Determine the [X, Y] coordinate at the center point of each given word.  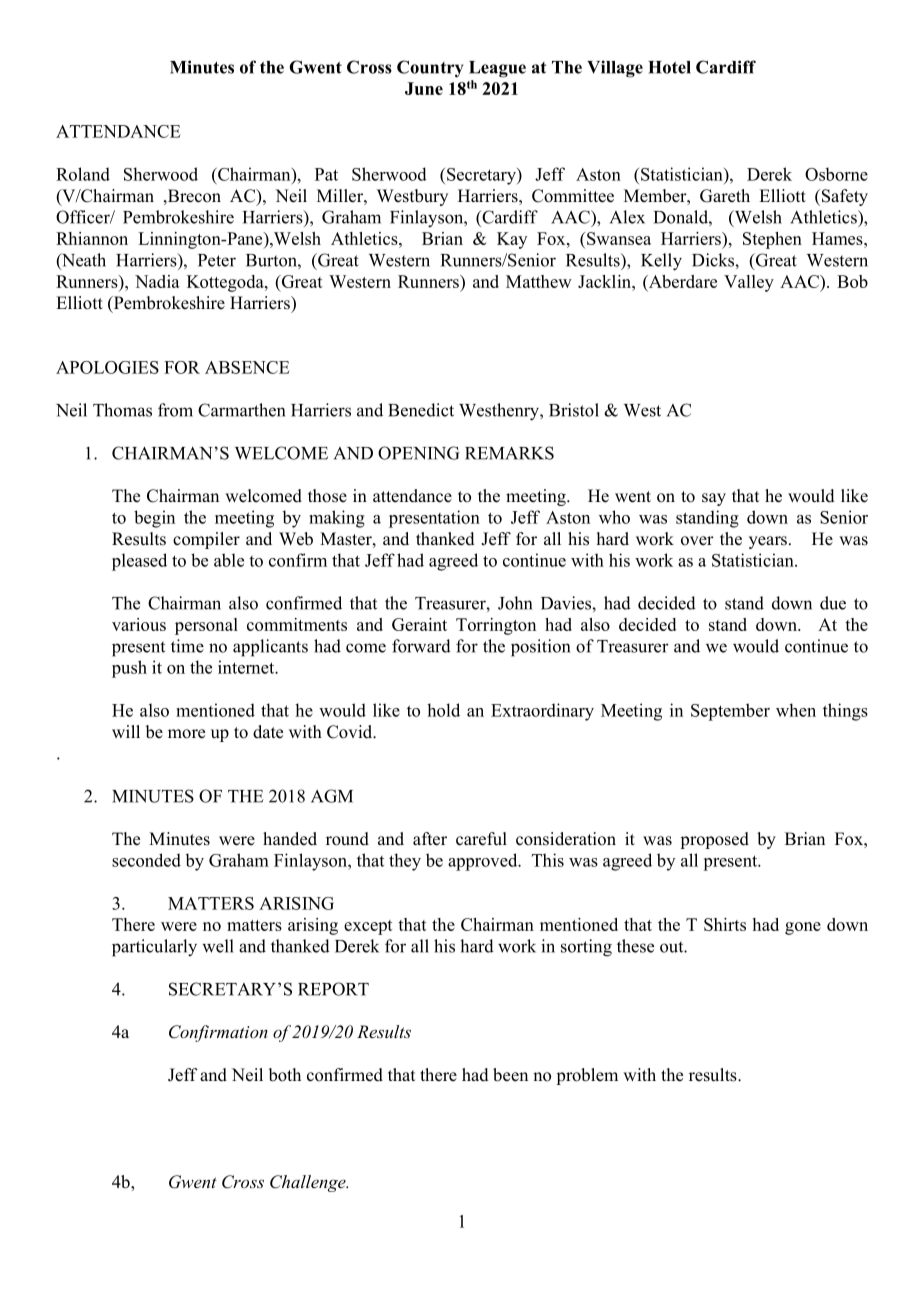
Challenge [309, 1183]
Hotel [669, 67]
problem [587, 1076]
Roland [83, 174]
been [510, 1075]
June [424, 88]
